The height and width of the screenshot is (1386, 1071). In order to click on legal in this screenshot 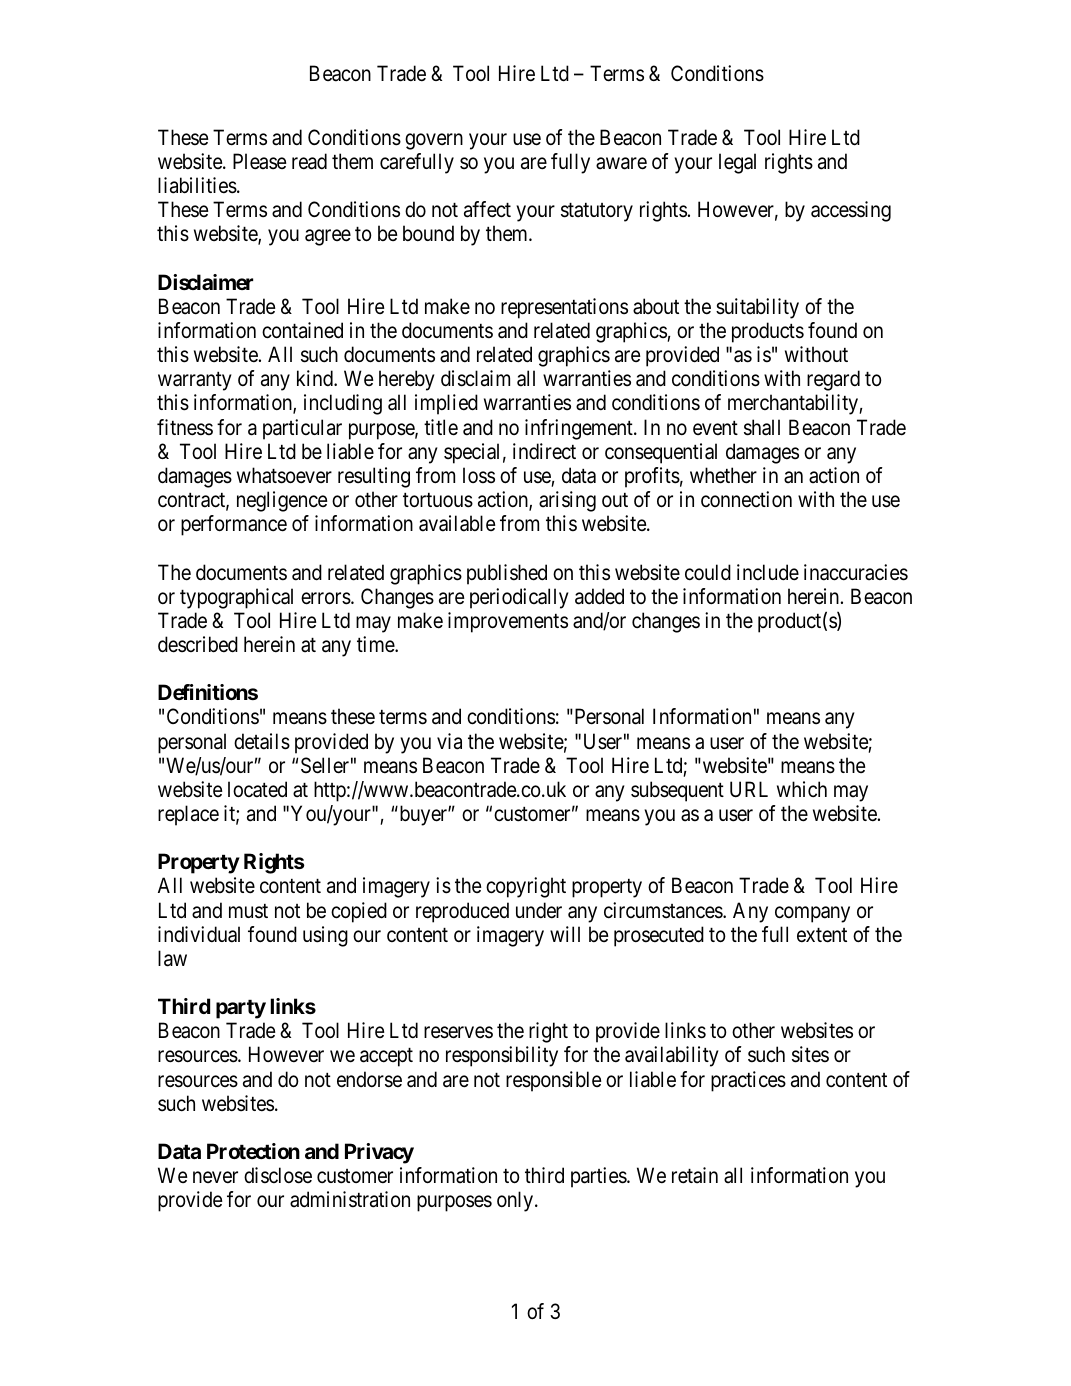, I will do `click(737, 163)`.
